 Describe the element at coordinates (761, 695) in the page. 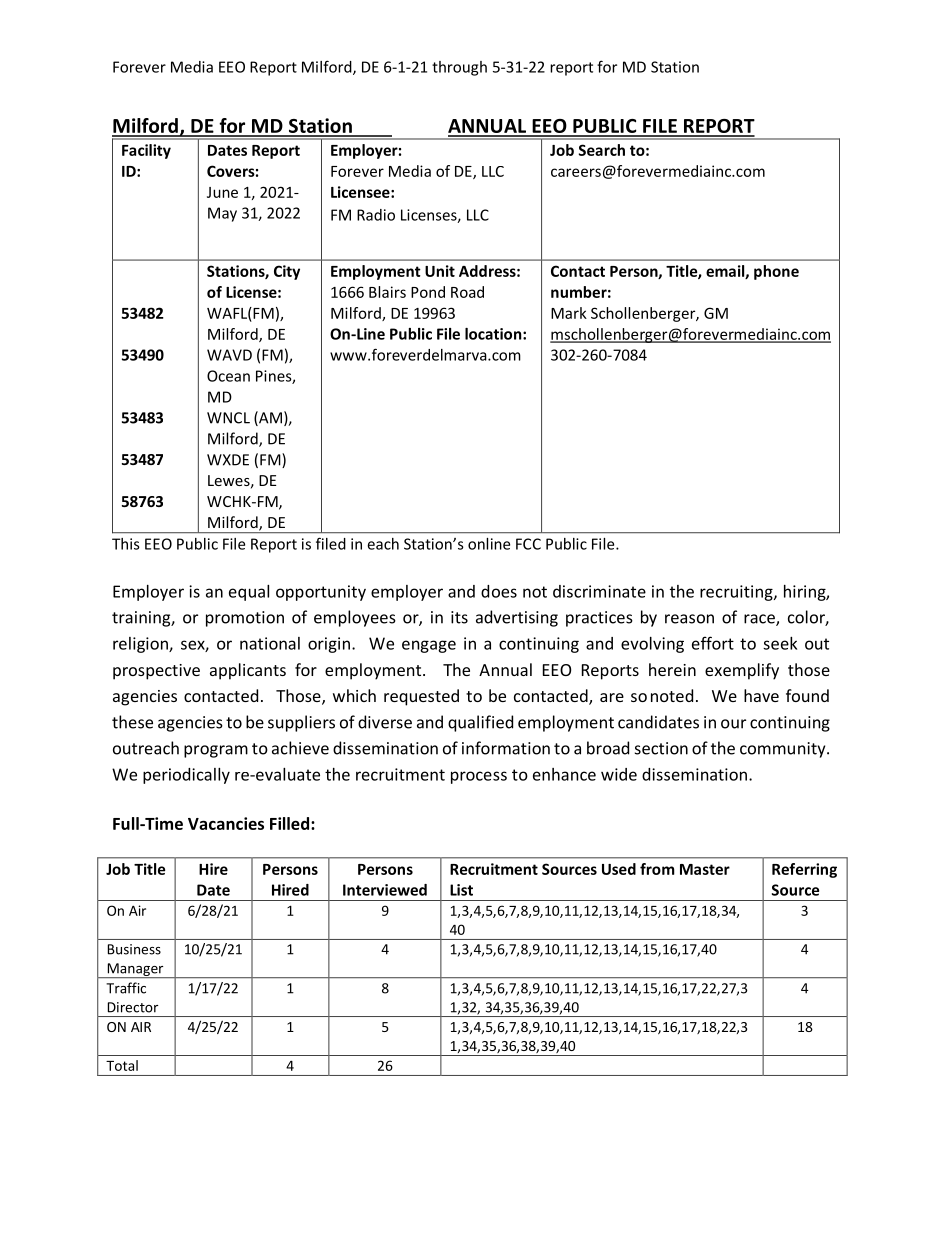

I see `have` at that location.
